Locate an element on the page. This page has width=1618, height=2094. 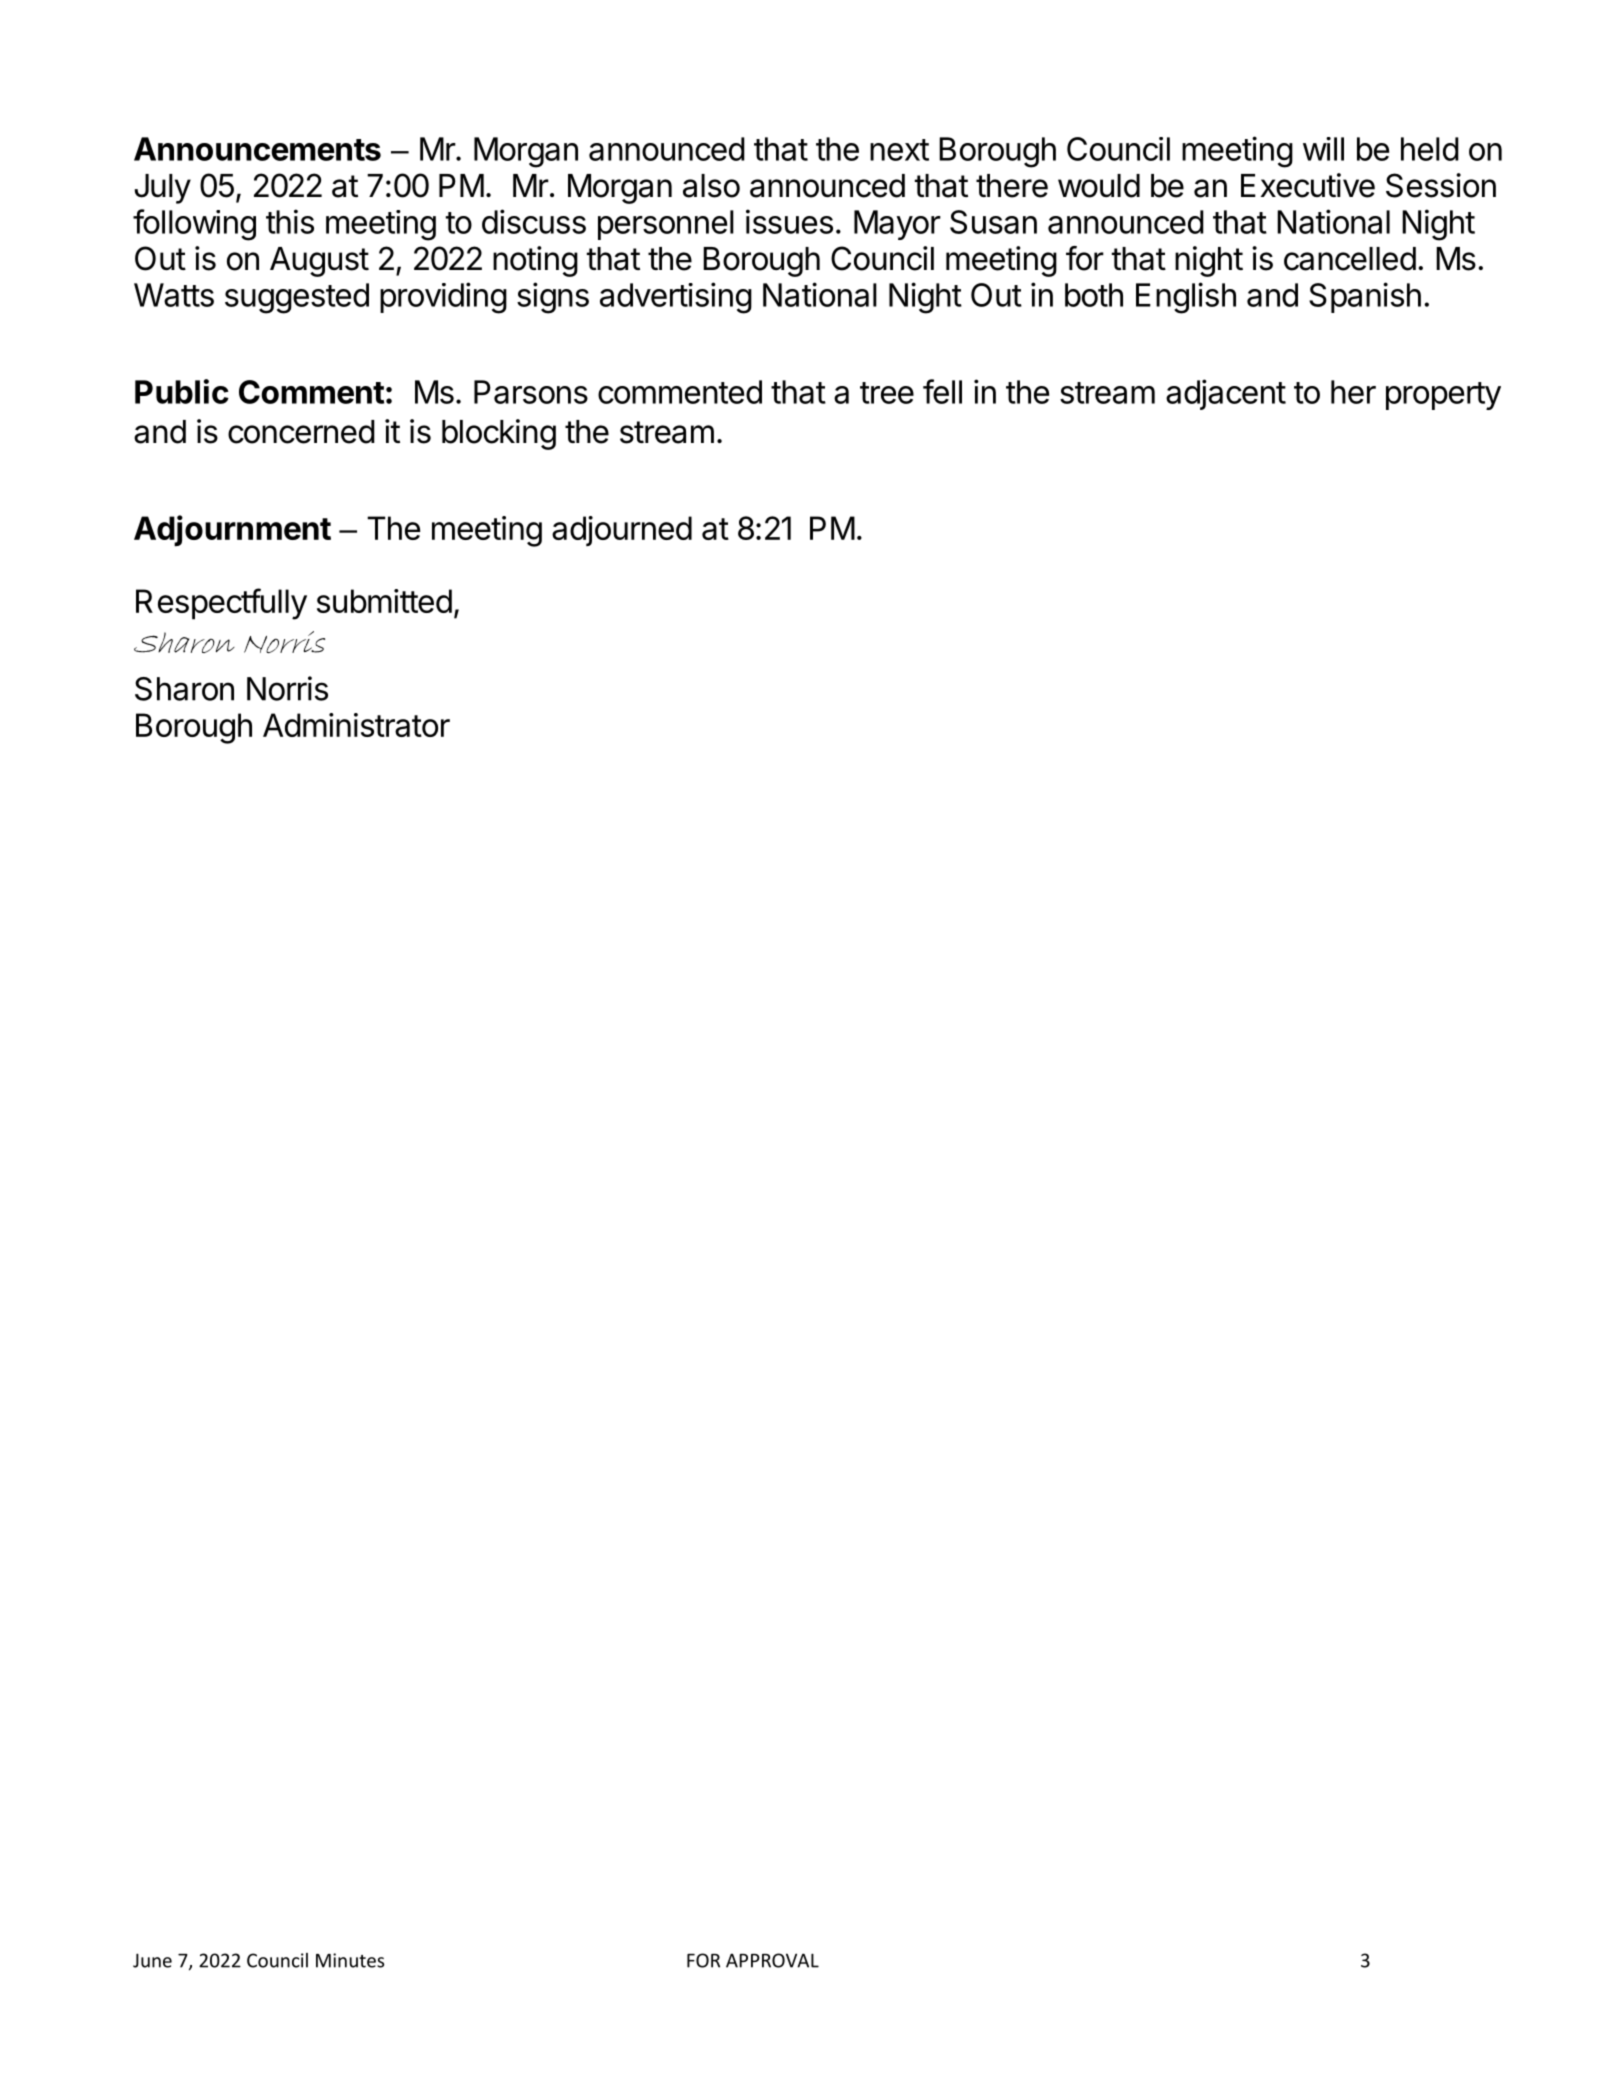
Executive is located at coordinates (1308, 185).
